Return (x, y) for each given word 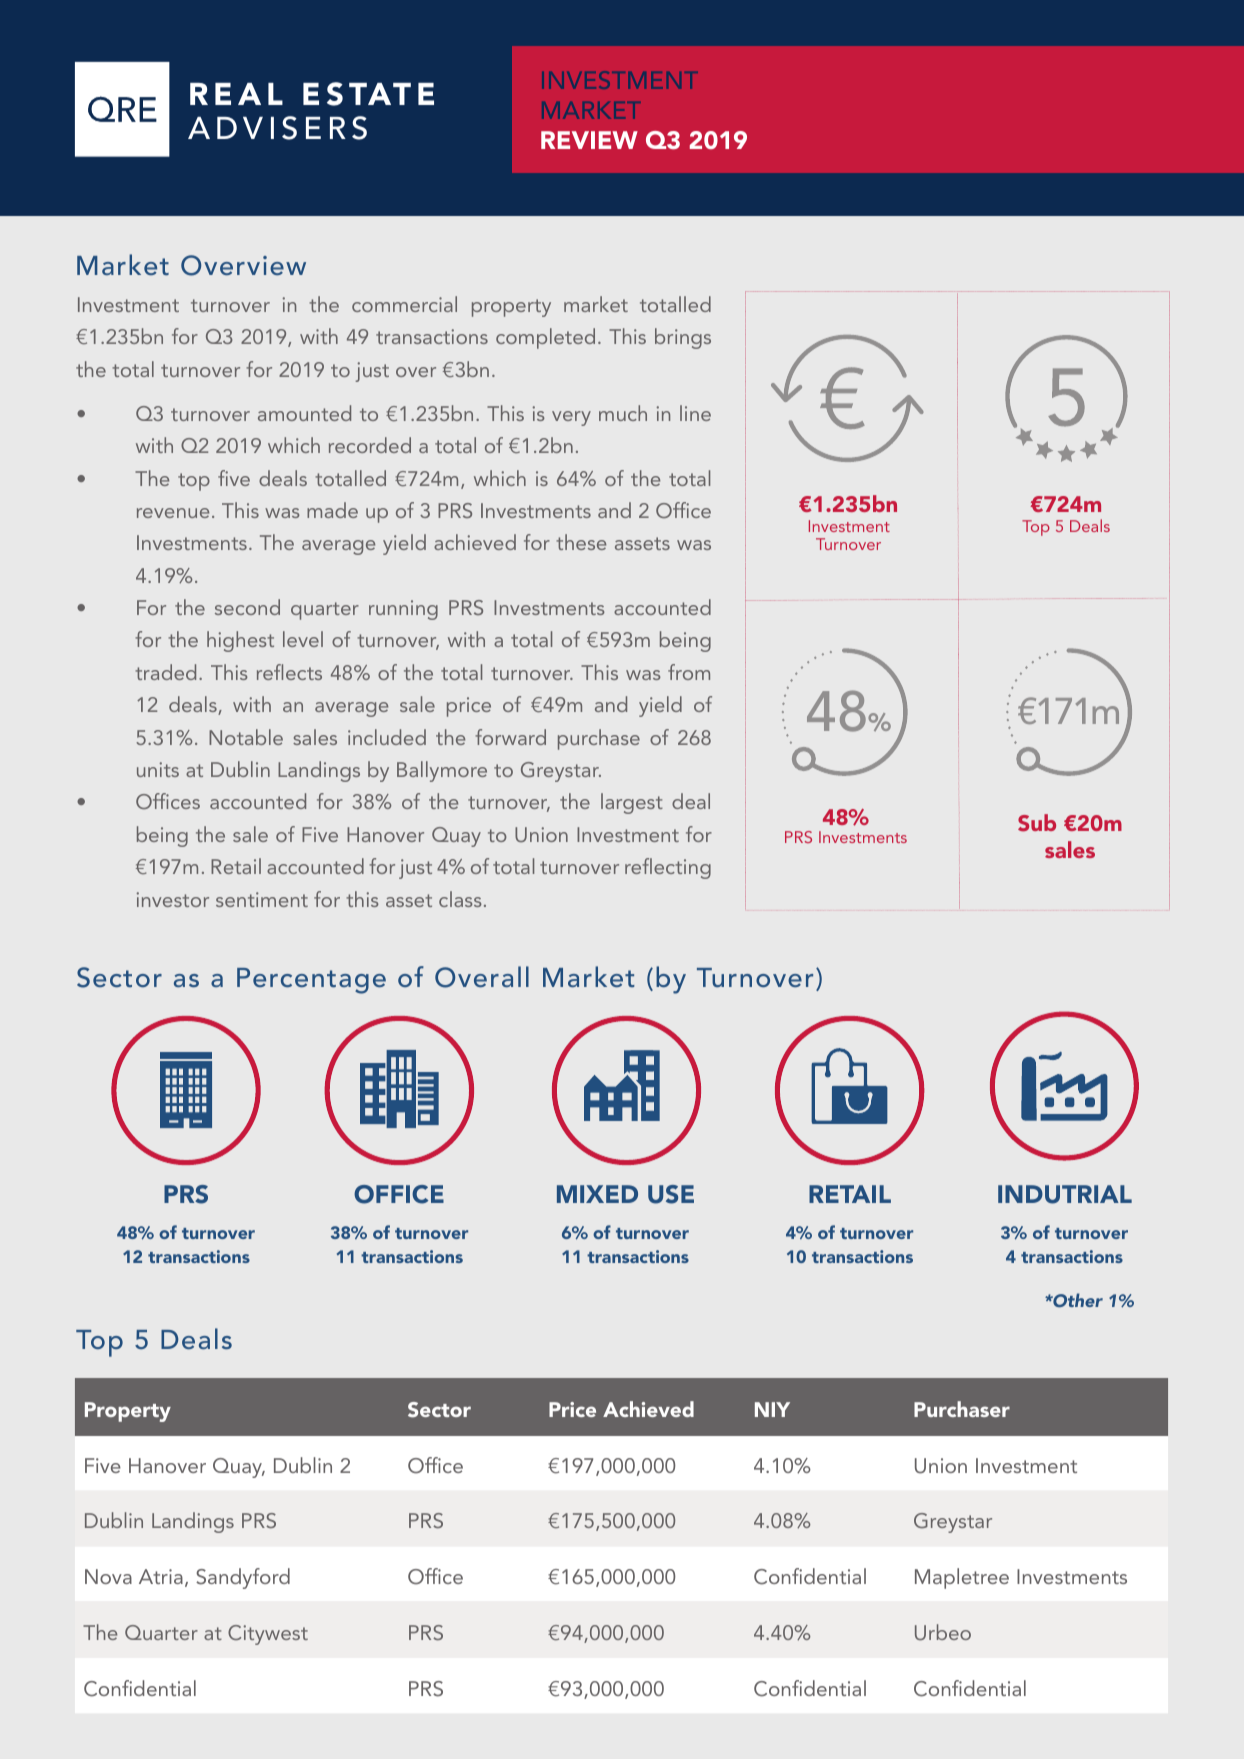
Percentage (311, 981)
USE (671, 1194)
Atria (161, 1576)
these (581, 542)
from (689, 672)
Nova (108, 1576)
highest (240, 641)
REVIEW (589, 140)
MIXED (597, 1194)
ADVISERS (277, 128)
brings (683, 338)
